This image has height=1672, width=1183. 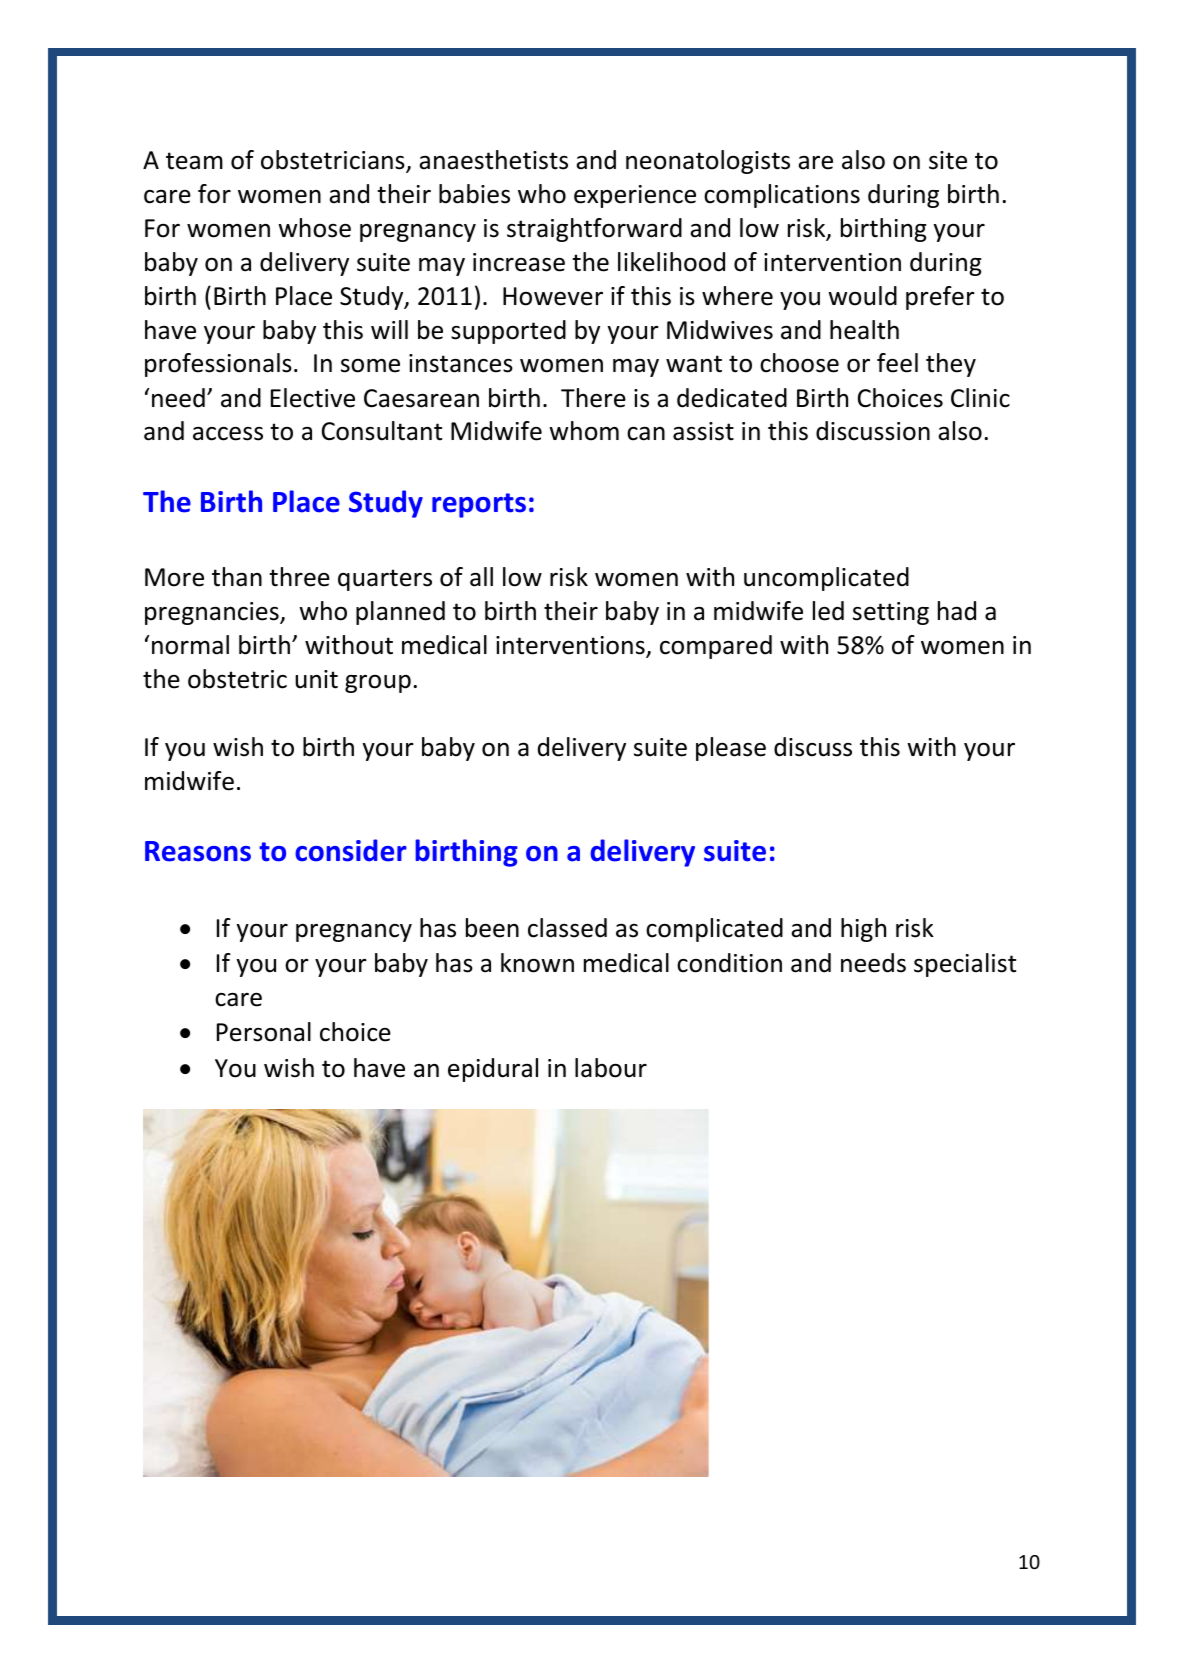 I want to click on Personal, so click(x=264, y=1032).
